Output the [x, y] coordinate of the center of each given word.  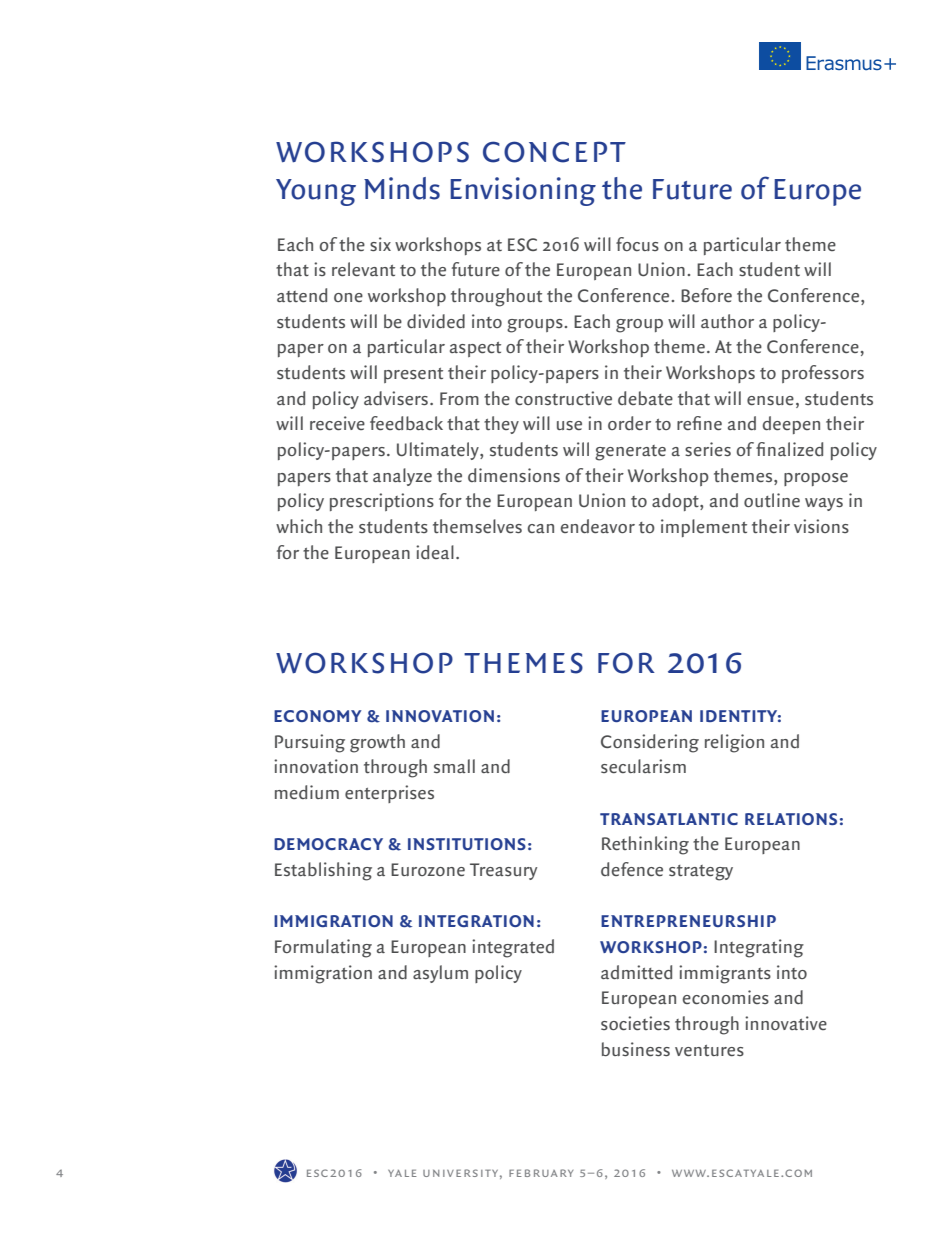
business [636, 1049]
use [569, 425]
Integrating [759, 948]
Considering [650, 743]
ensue [770, 400]
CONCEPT [554, 152]
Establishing [323, 871]
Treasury [503, 871]
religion [734, 743]
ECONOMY [318, 716]
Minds [402, 188]
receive [337, 423]
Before [706, 295]
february [541, 1173]
